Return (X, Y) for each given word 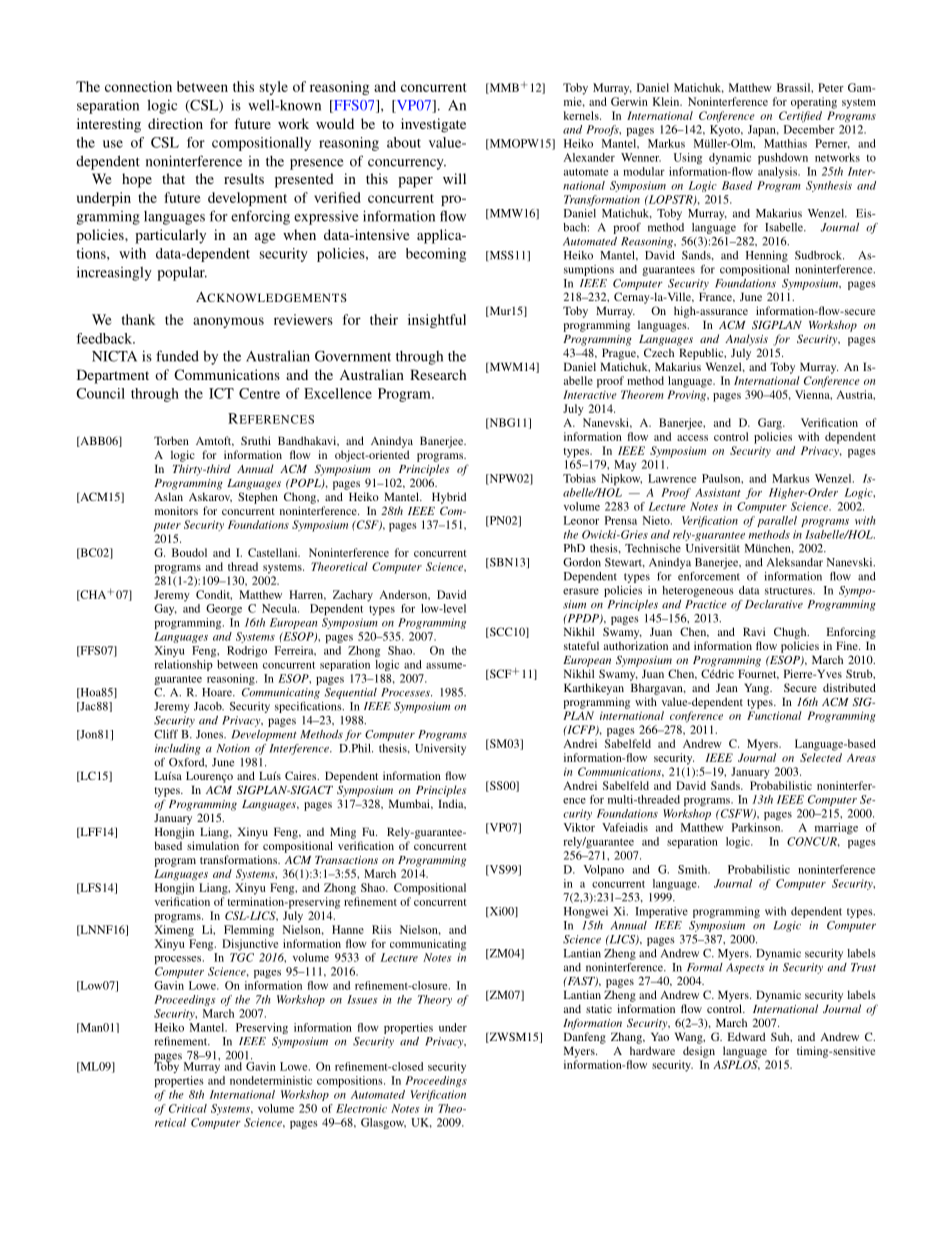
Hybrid (449, 498)
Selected (821, 757)
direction (175, 123)
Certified (800, 116)
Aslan (168, 496)
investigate (433, 125)
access (692, 438)
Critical (188, 1108)
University (440, 749)
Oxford (188, 762)
